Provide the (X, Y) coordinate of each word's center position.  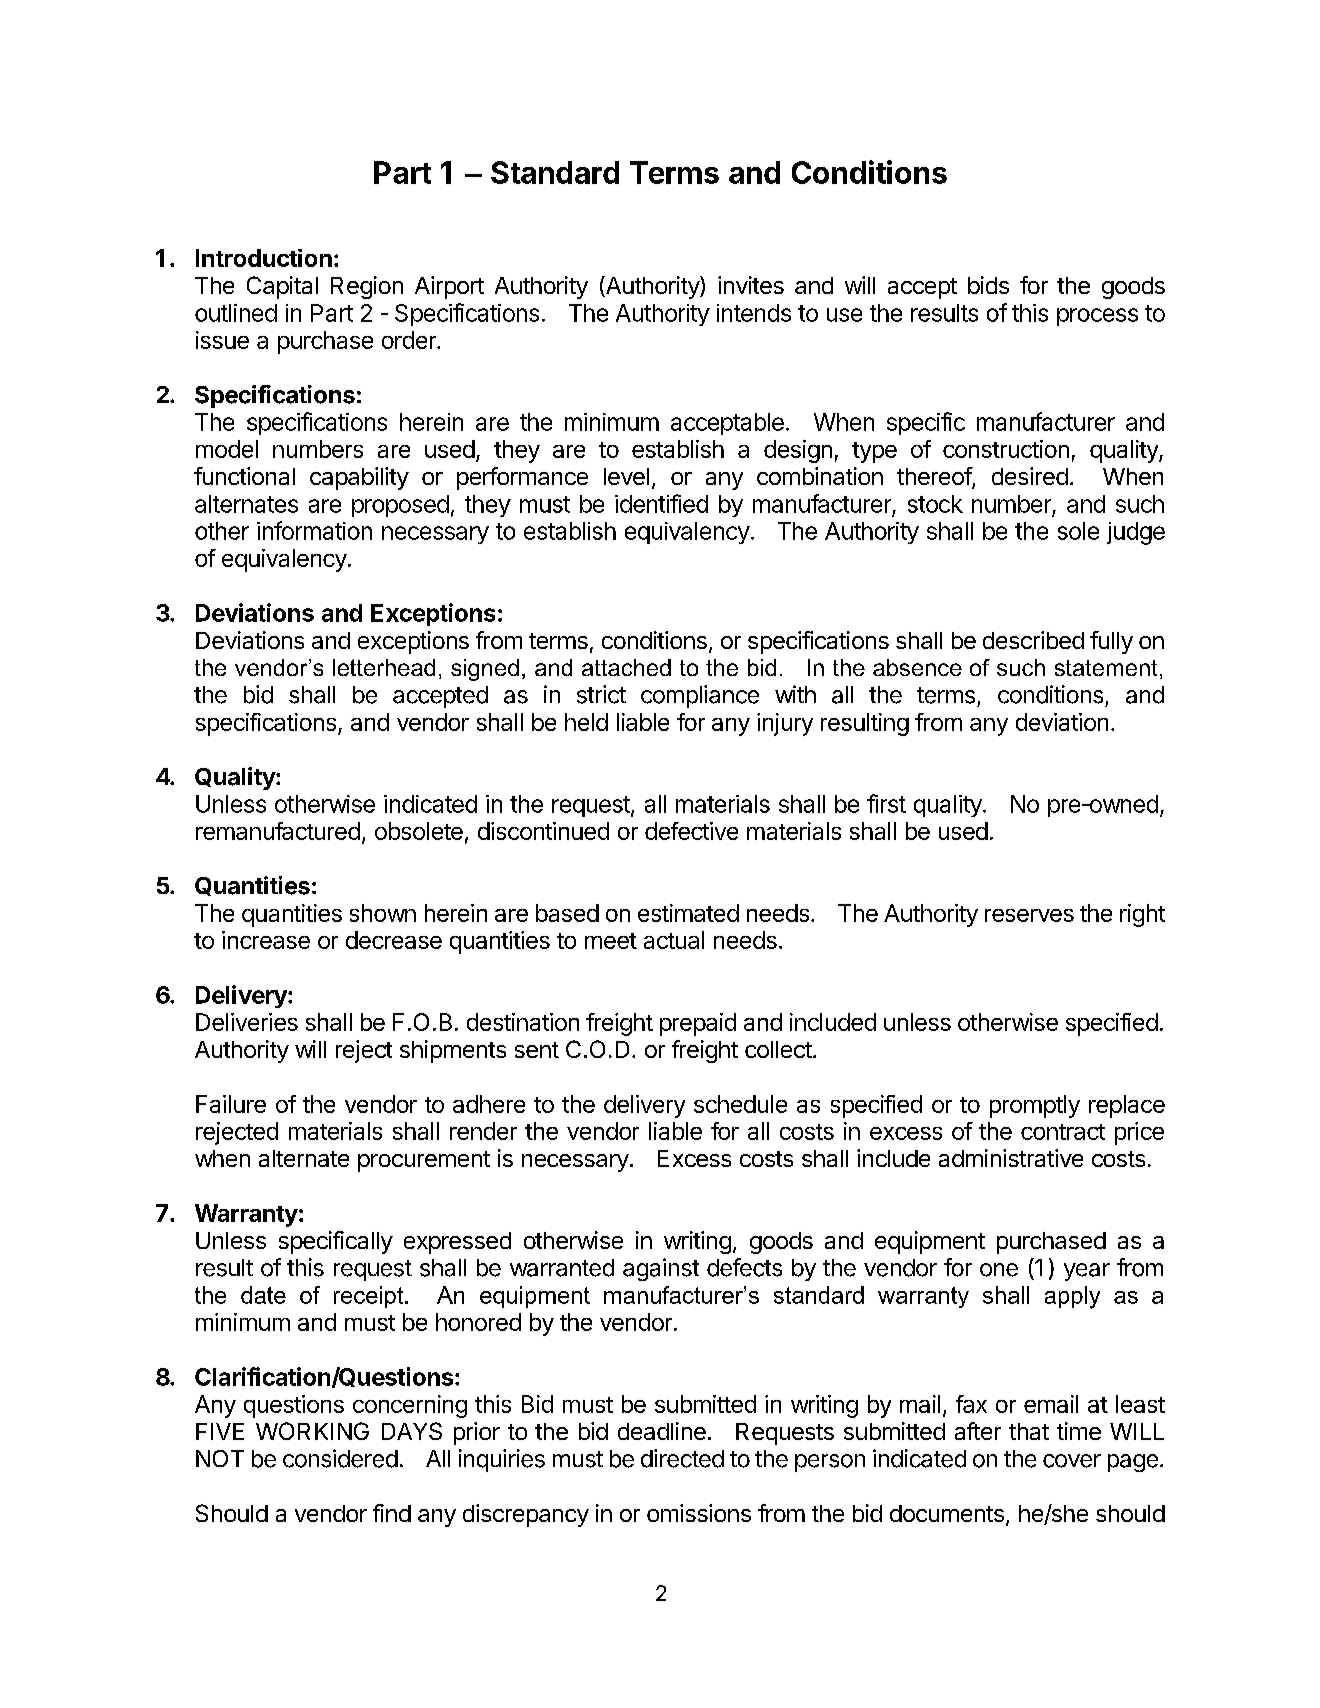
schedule (740, 1104)
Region (367, 287)
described (1033, 640)
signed (485, 670)
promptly (1035, 1106)
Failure (231, 1104)
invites (751, 285)
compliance (700, 696)
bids (988, 285)
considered (340, 1458)
